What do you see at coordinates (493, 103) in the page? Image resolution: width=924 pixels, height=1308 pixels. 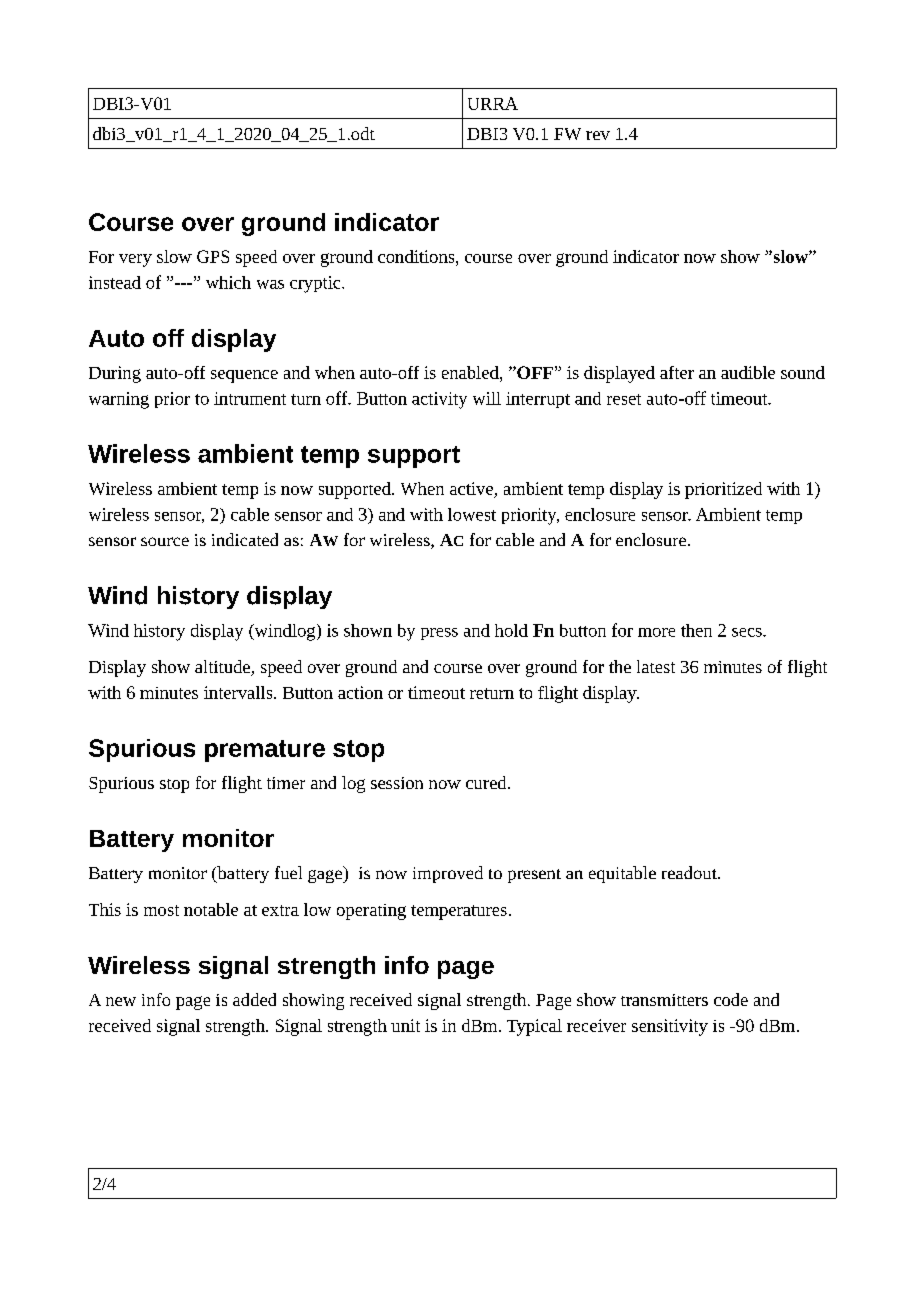 I see `URRA` at bounding box center [493, 103].
